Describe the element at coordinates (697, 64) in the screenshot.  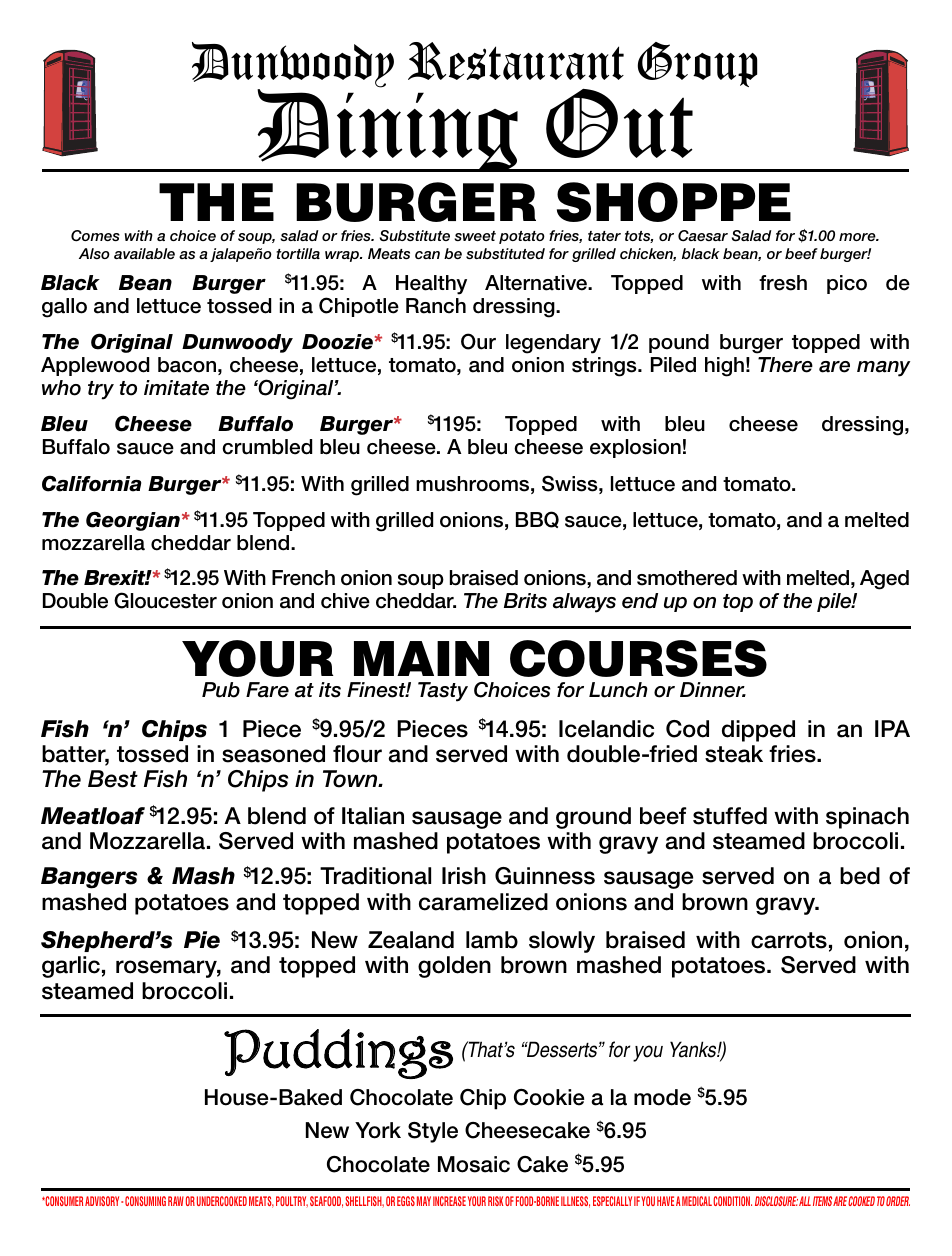
I see `Group` at that location.
